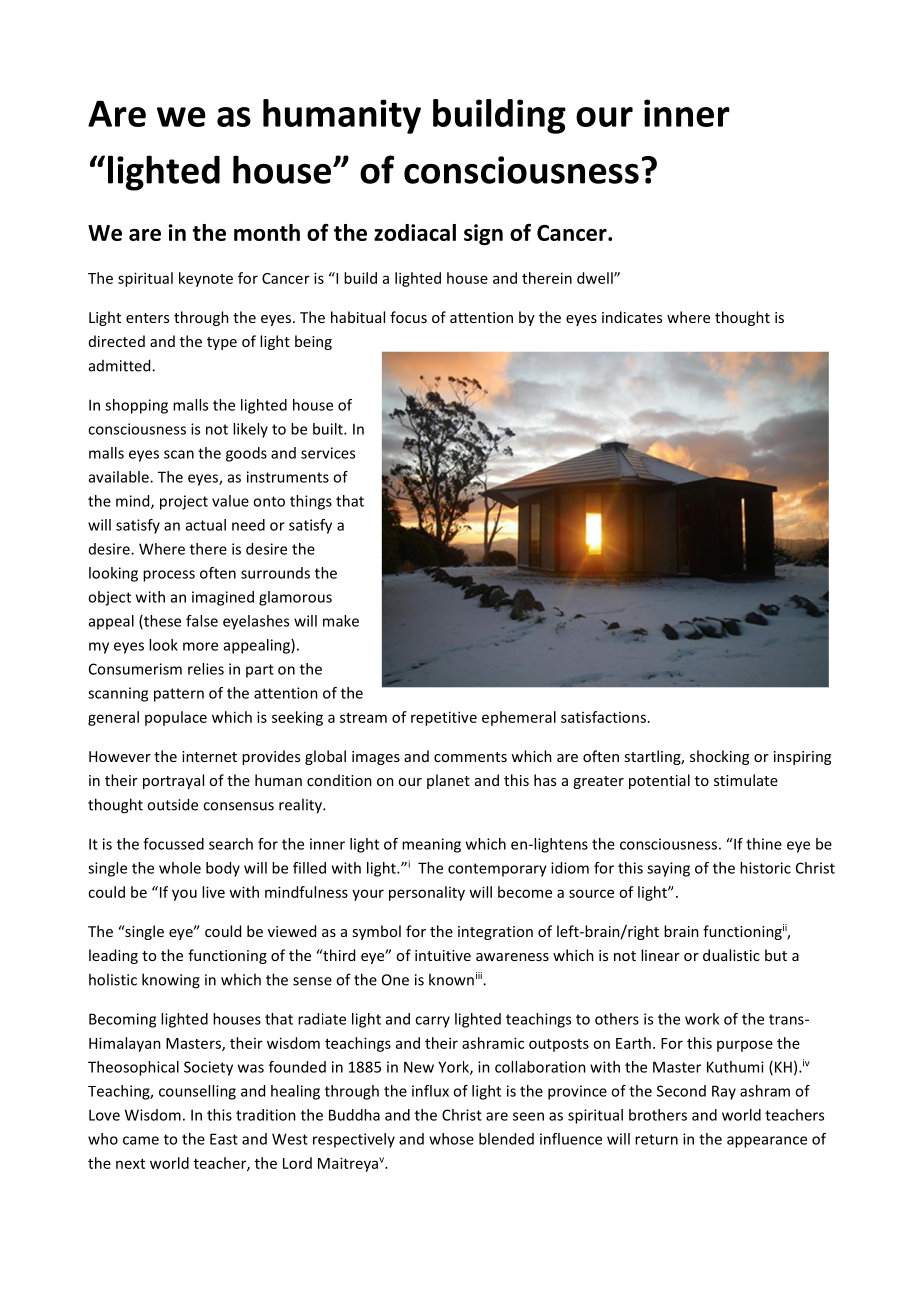 This screenshot has width=924, height=1308. Describe the element at coordinates (206, 279) in the screenshot. I see `keynote` at that location.
